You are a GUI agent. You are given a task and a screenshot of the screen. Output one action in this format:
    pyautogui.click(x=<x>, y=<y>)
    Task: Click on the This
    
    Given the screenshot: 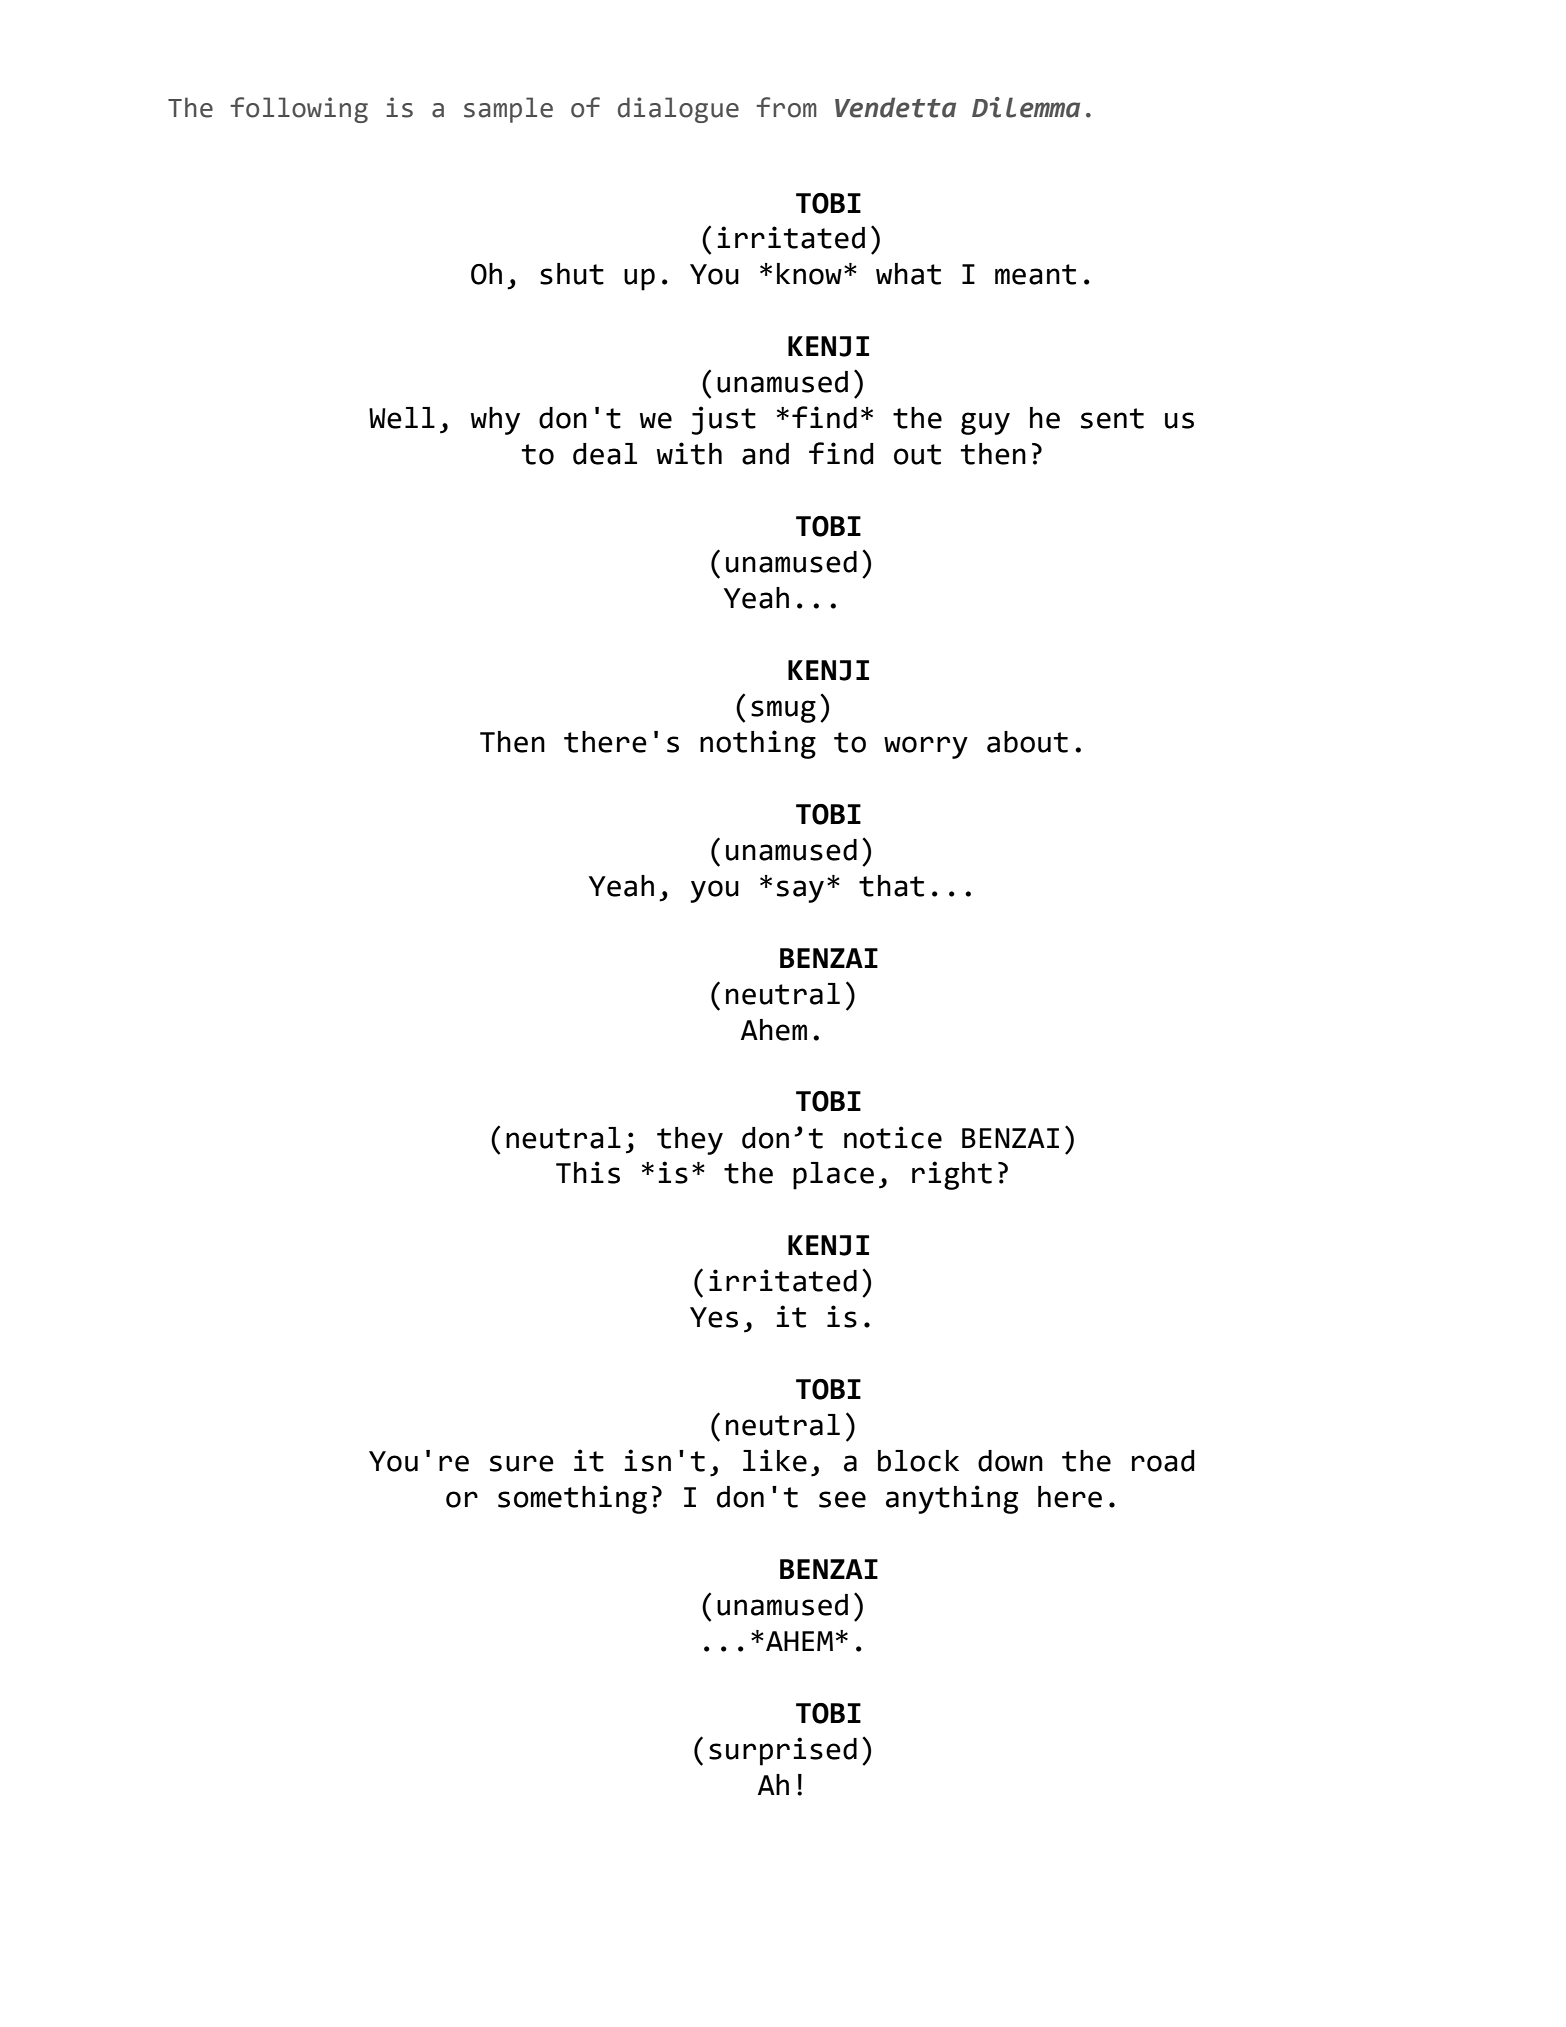 What is the action you would take?
    pyautogui.click(x=588, y=1172)
